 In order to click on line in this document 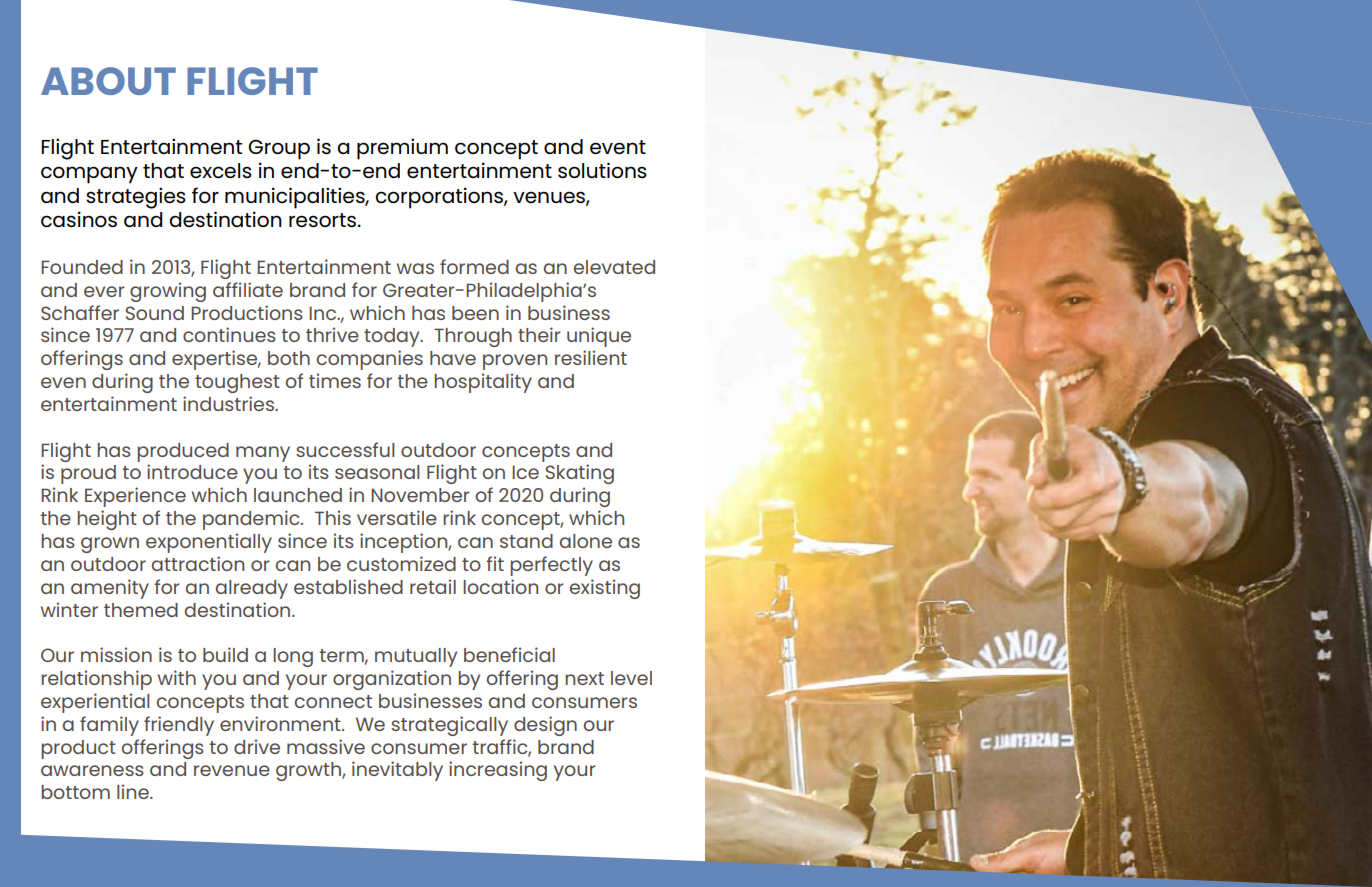, I will do `click(134, 791)`.
